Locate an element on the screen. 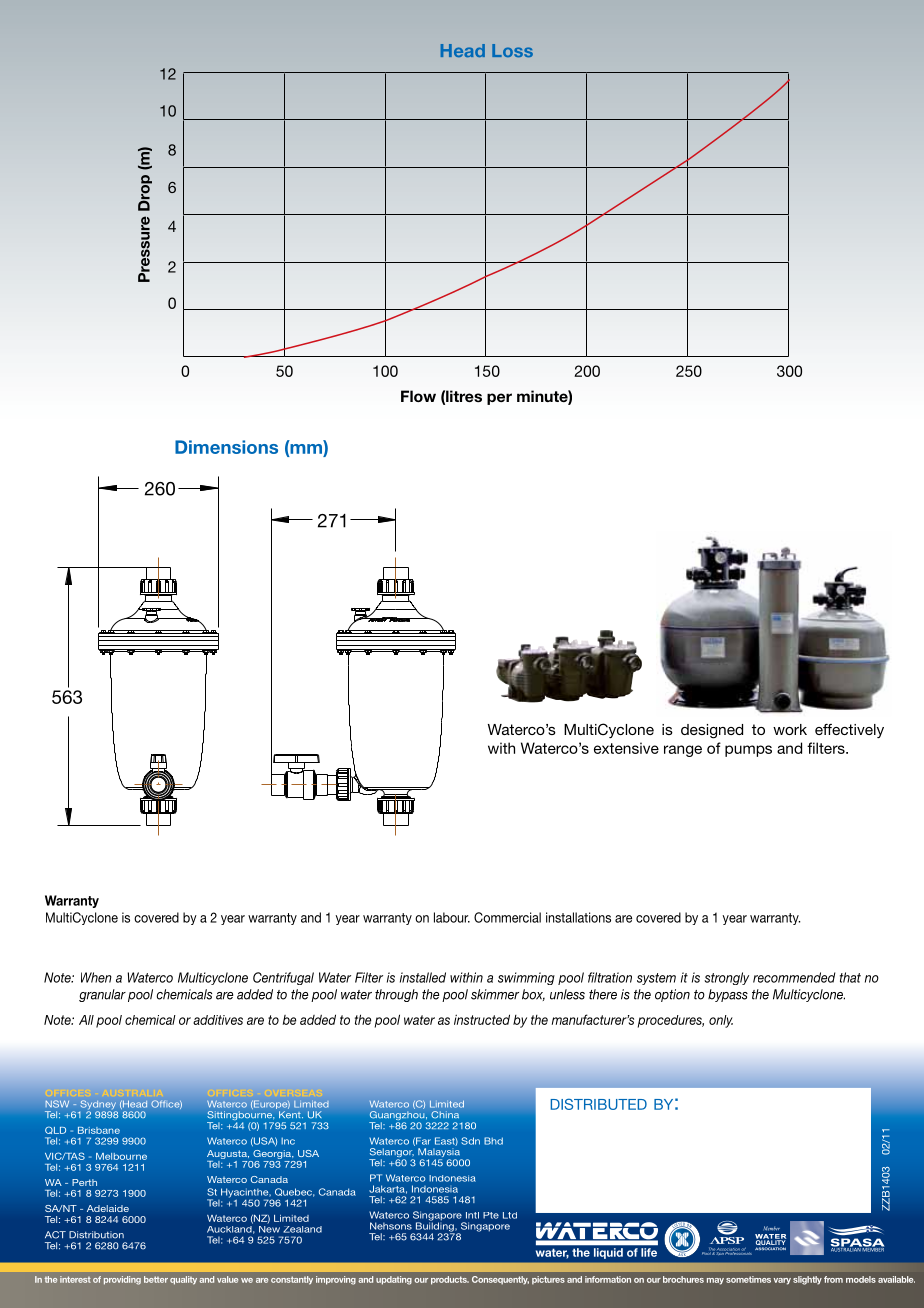  Intl is located at coordinates (472, 1215).
